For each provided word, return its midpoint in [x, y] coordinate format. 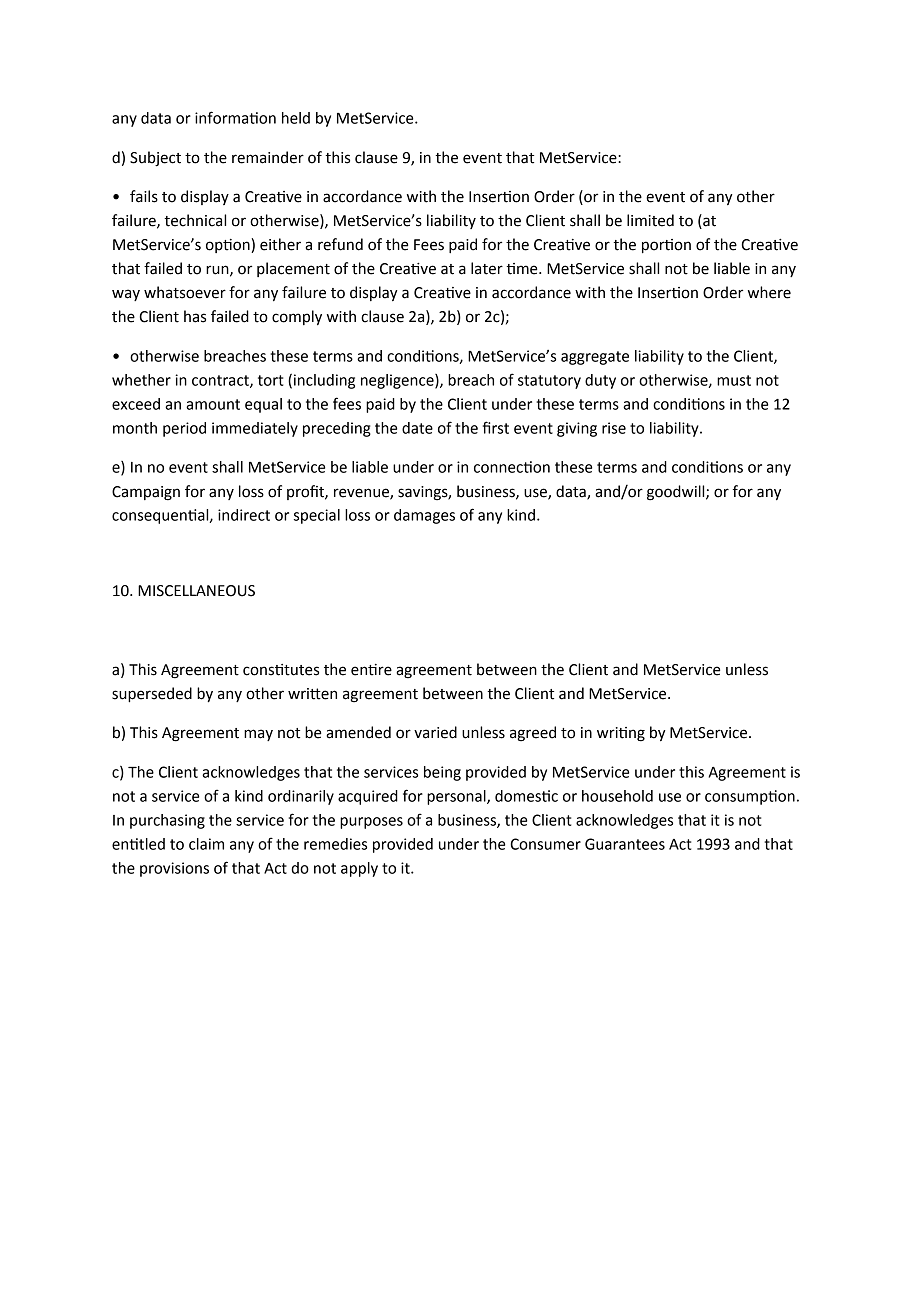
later [487, 268]
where [769, 292]
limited [650, 220]
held [296, 118]
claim [206, 844]
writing [621, 734]
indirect [244, 515]
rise [614, 428]
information [235, 117]
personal [457, 797]
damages [424, 516]
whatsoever [185, 292]
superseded [152, 695]
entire [371, 670]
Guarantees [625, 844]
